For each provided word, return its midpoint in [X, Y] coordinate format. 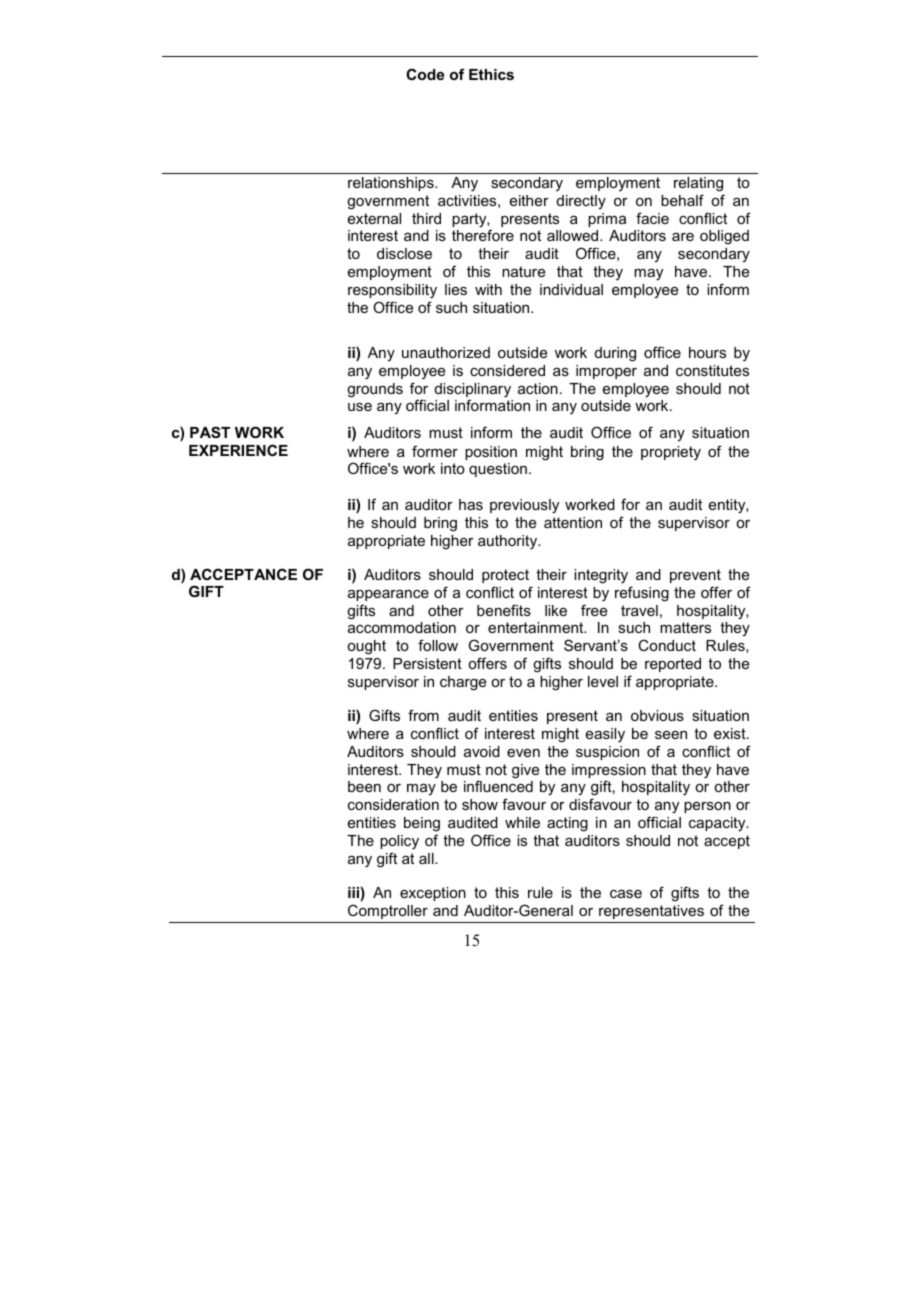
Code [425, 74]
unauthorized [446, 352]
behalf [682, 200]
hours [707, 352]
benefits [504, 610]
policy [399, 842]
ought [366, 647]
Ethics [491, 74]
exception [433, 894]
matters [685, 627]
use [360, 407]
